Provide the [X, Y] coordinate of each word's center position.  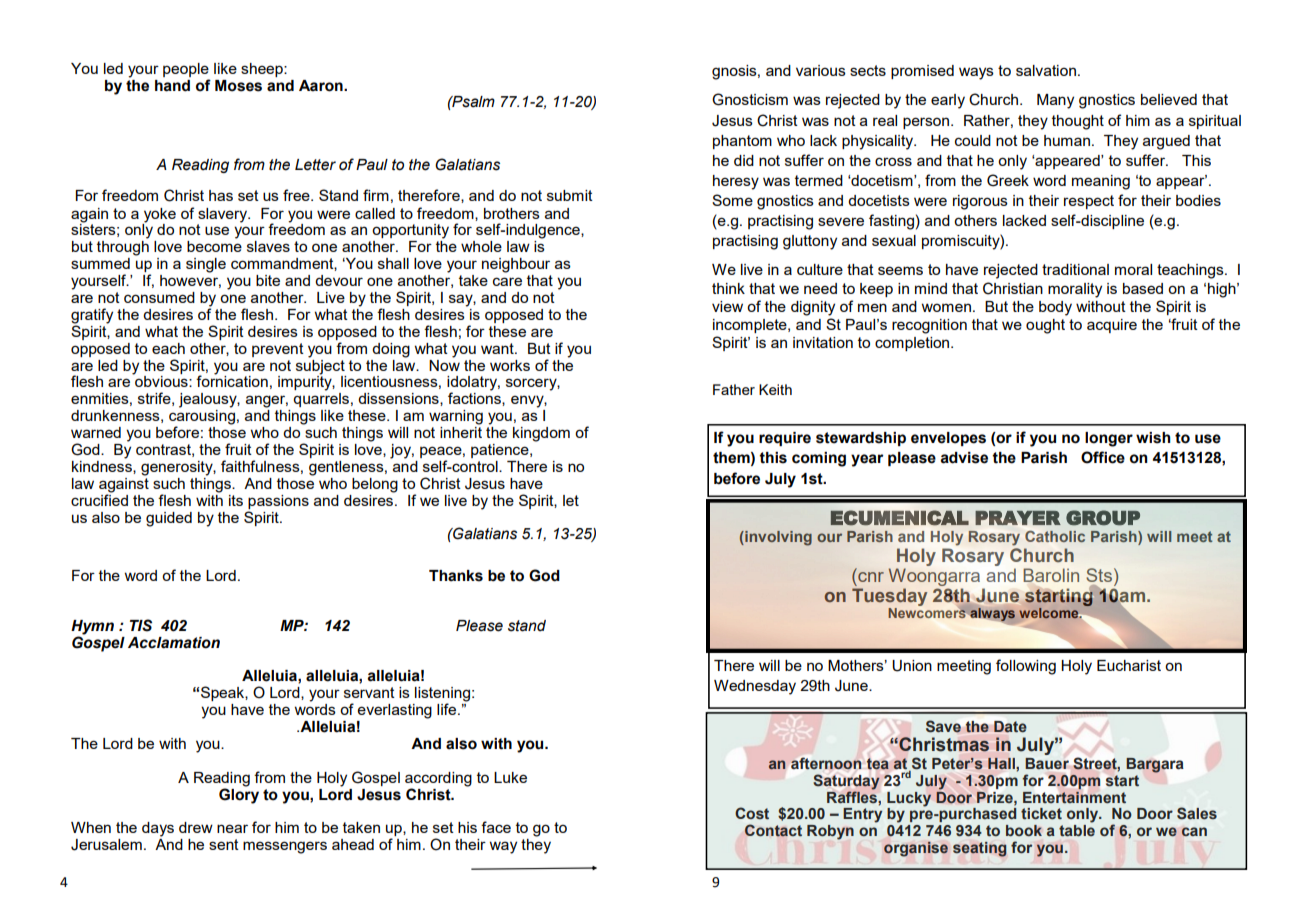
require [785, 439]
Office [1103, 457]
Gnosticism [750, 99]
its [236, 500]
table [1077, 830]
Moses [238, 86]
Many [1055, 101]
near [232, 828]
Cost [752, 813]
